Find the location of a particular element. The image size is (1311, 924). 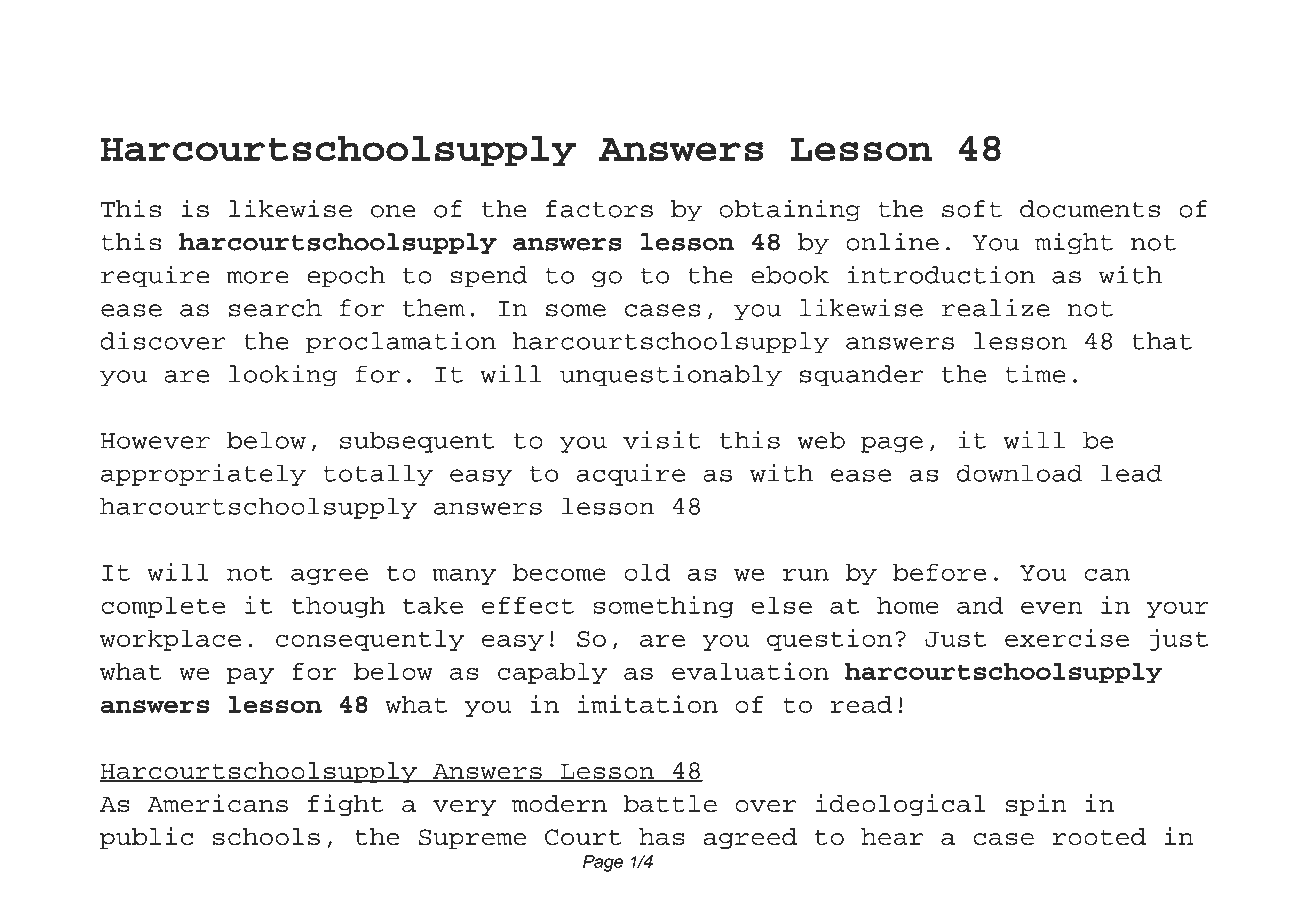

ebook is located at coordinates (790, 275).
